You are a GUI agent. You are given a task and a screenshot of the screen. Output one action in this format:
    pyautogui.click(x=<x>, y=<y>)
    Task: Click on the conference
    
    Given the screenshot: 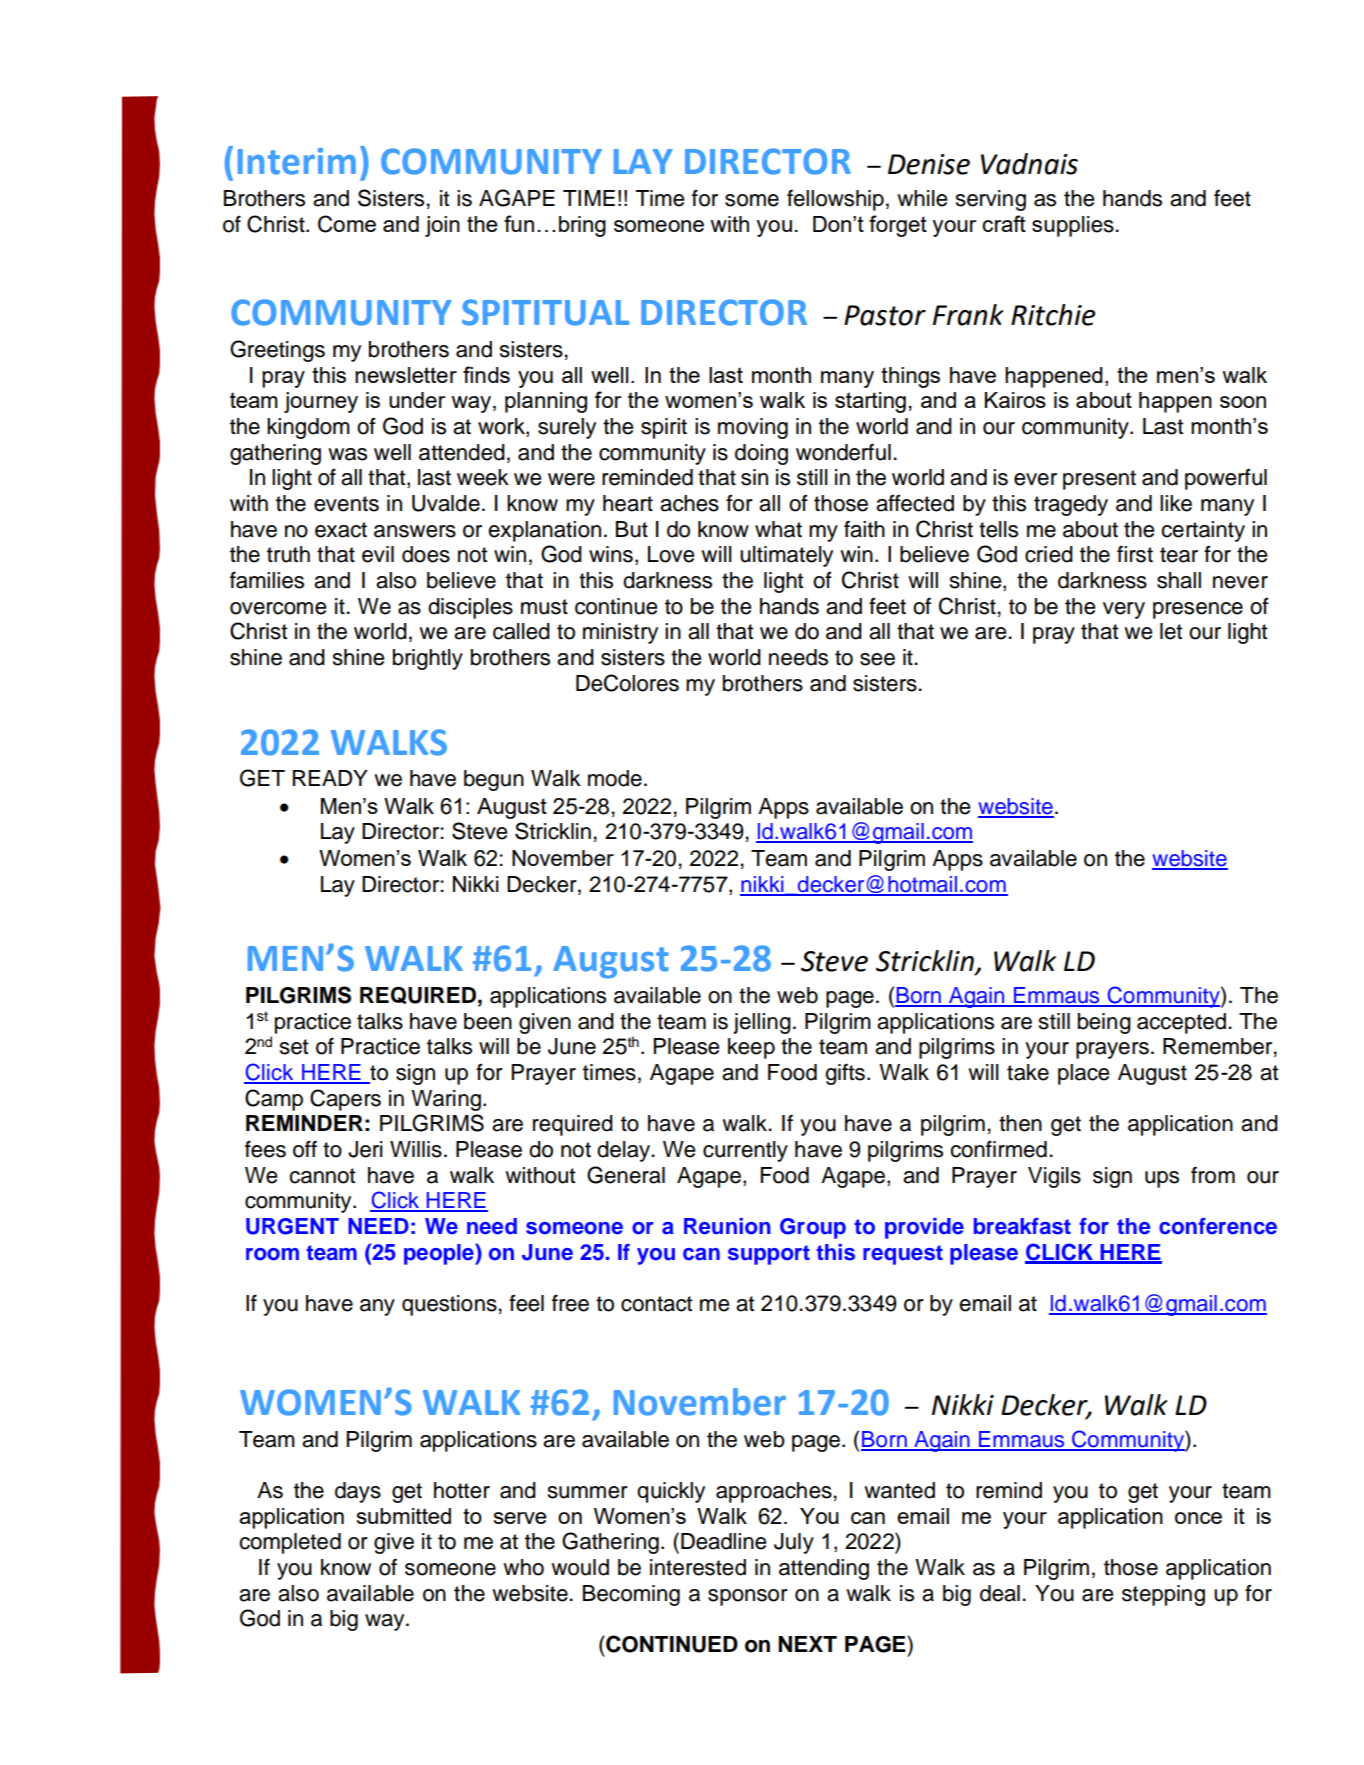 What is the action you would take?
    pyautogui.click(x=1218, y=1226)
